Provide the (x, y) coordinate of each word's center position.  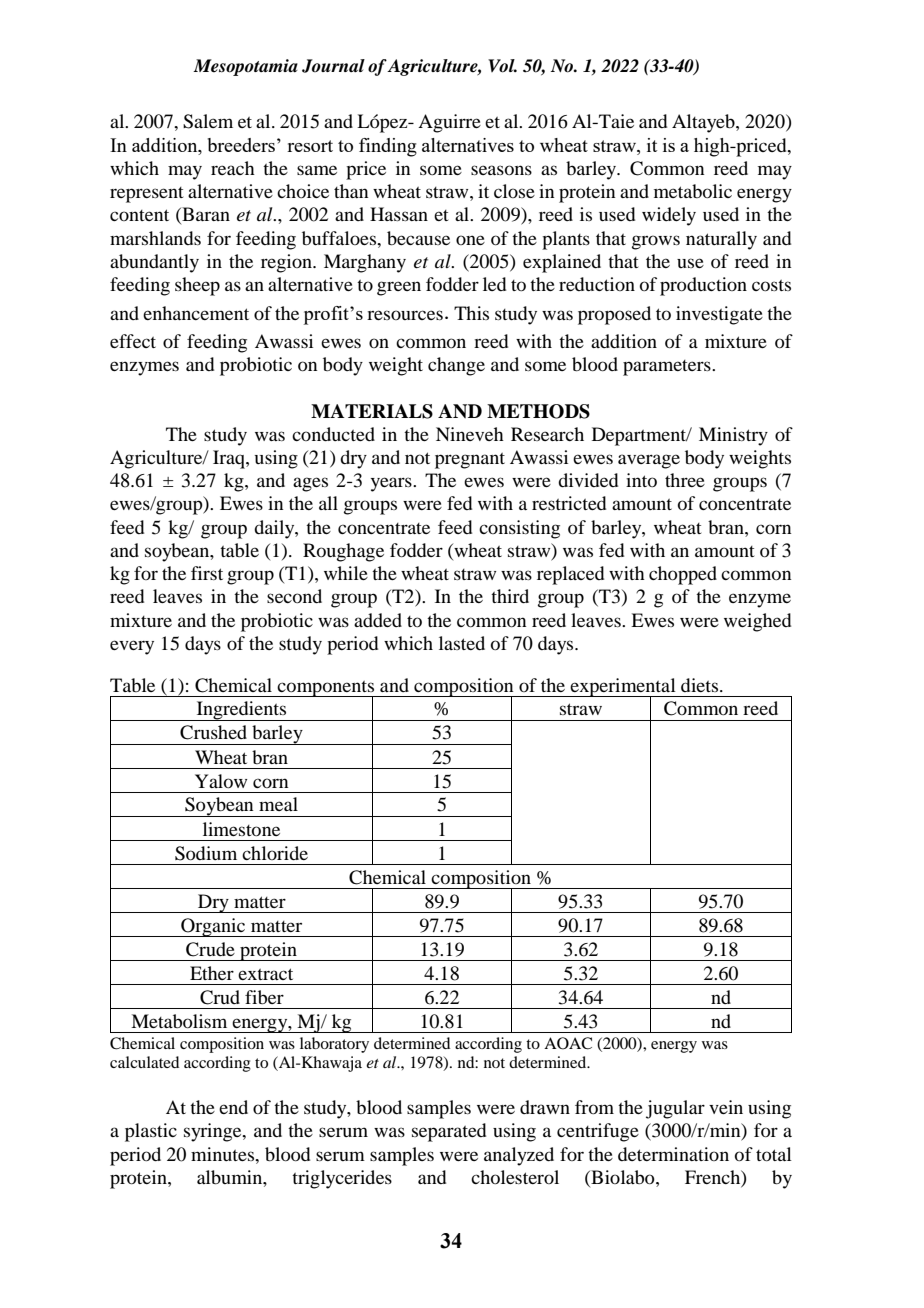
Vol (502, 66)
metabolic (693, 191)
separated (449, 1132)
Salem (208, 121)
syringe (214, 1132)
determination (673, 1154)
